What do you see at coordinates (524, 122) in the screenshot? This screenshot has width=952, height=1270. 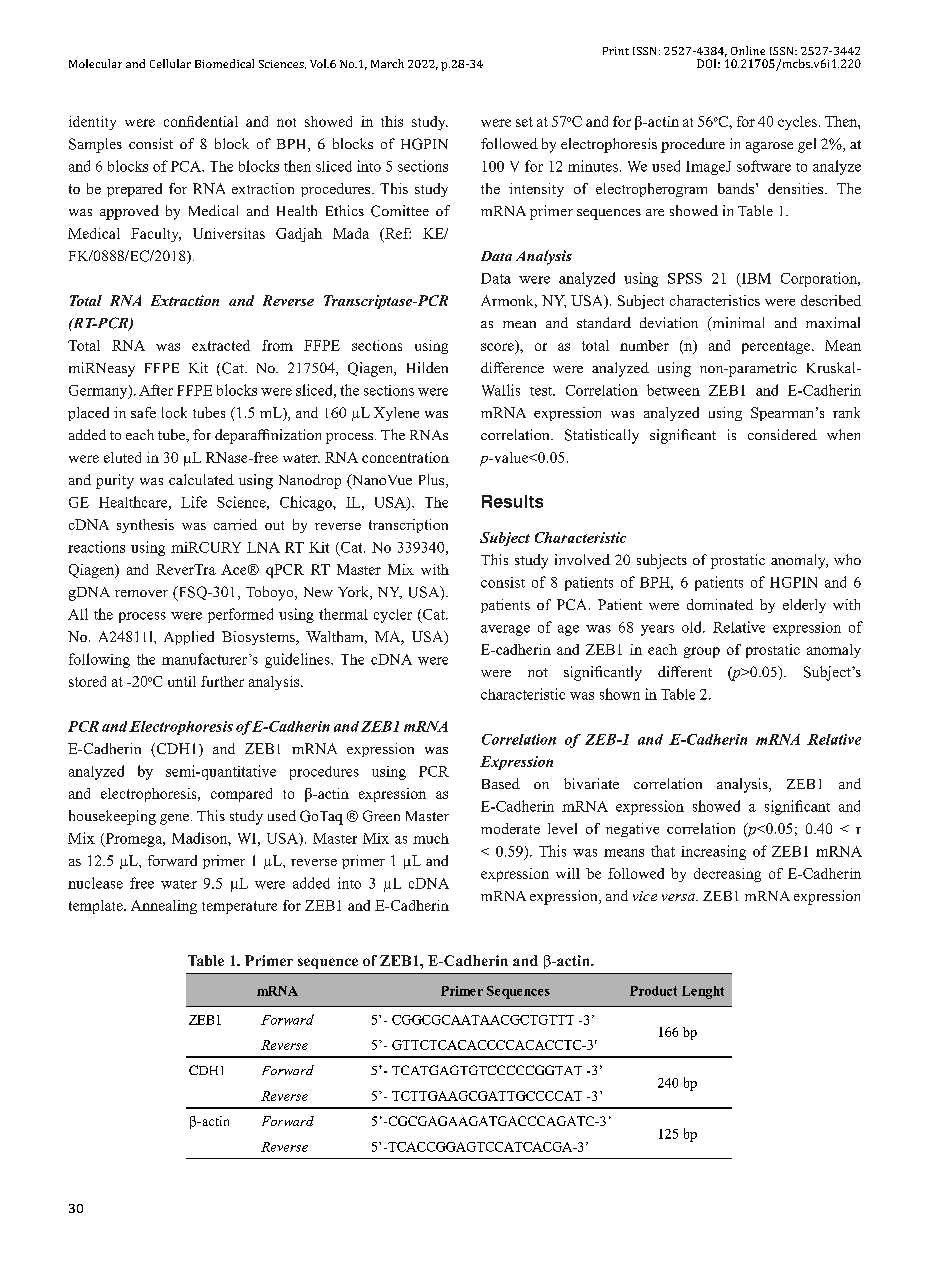 I see `set` at bounding box center [524, 122].
